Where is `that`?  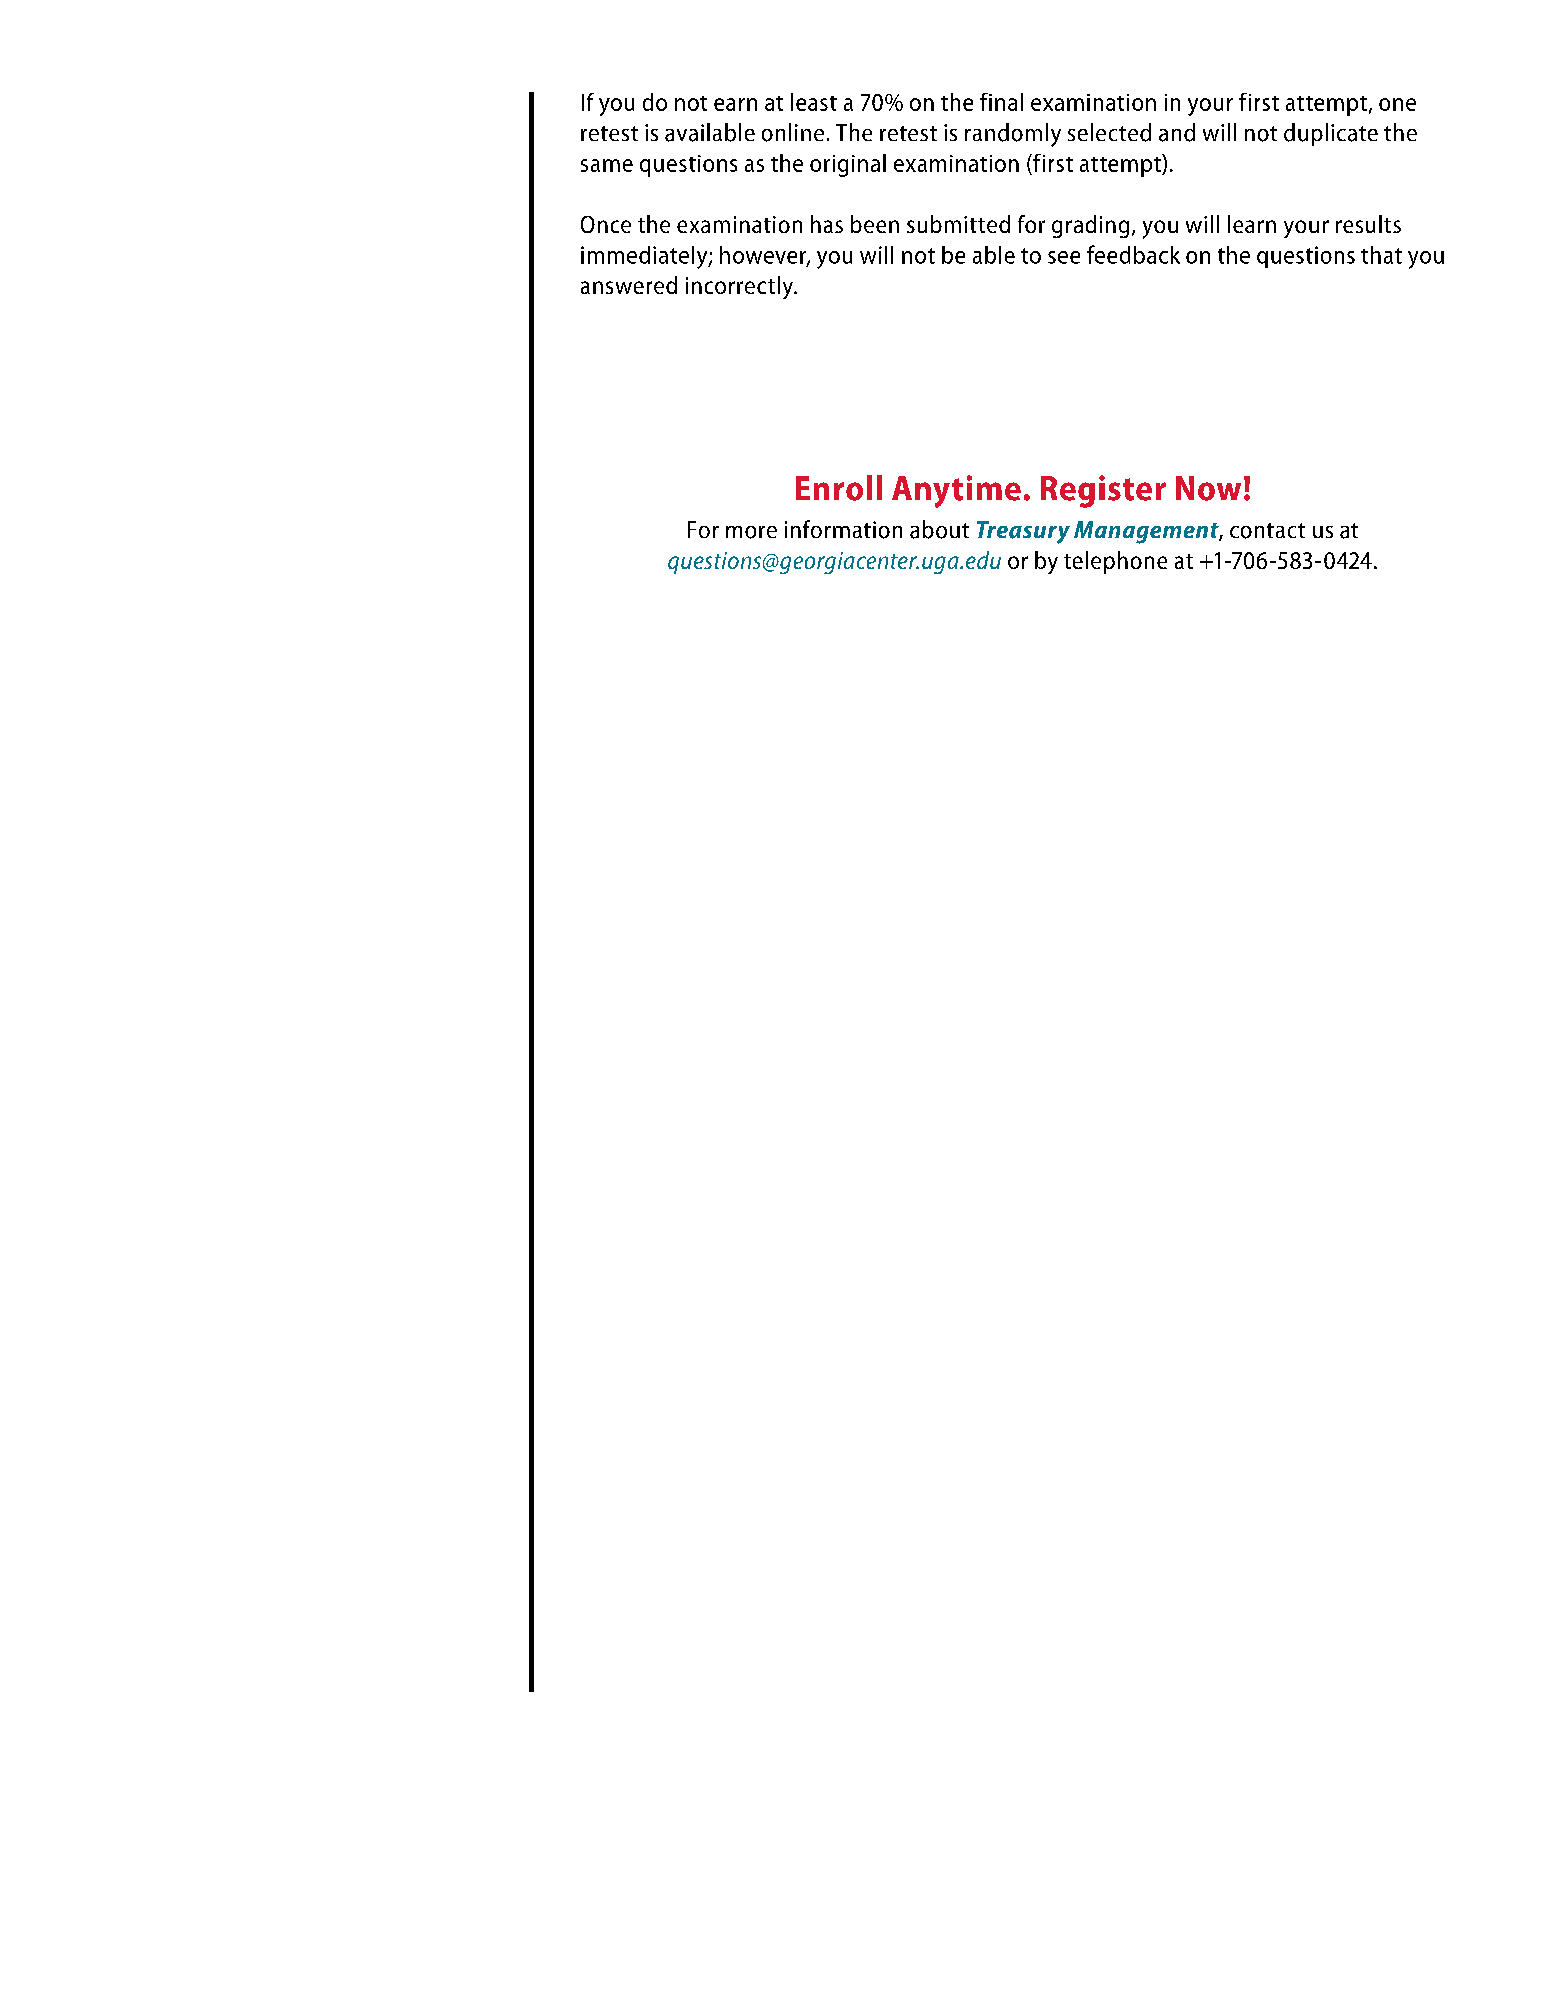 that is located at coordinates (1381, 255).
